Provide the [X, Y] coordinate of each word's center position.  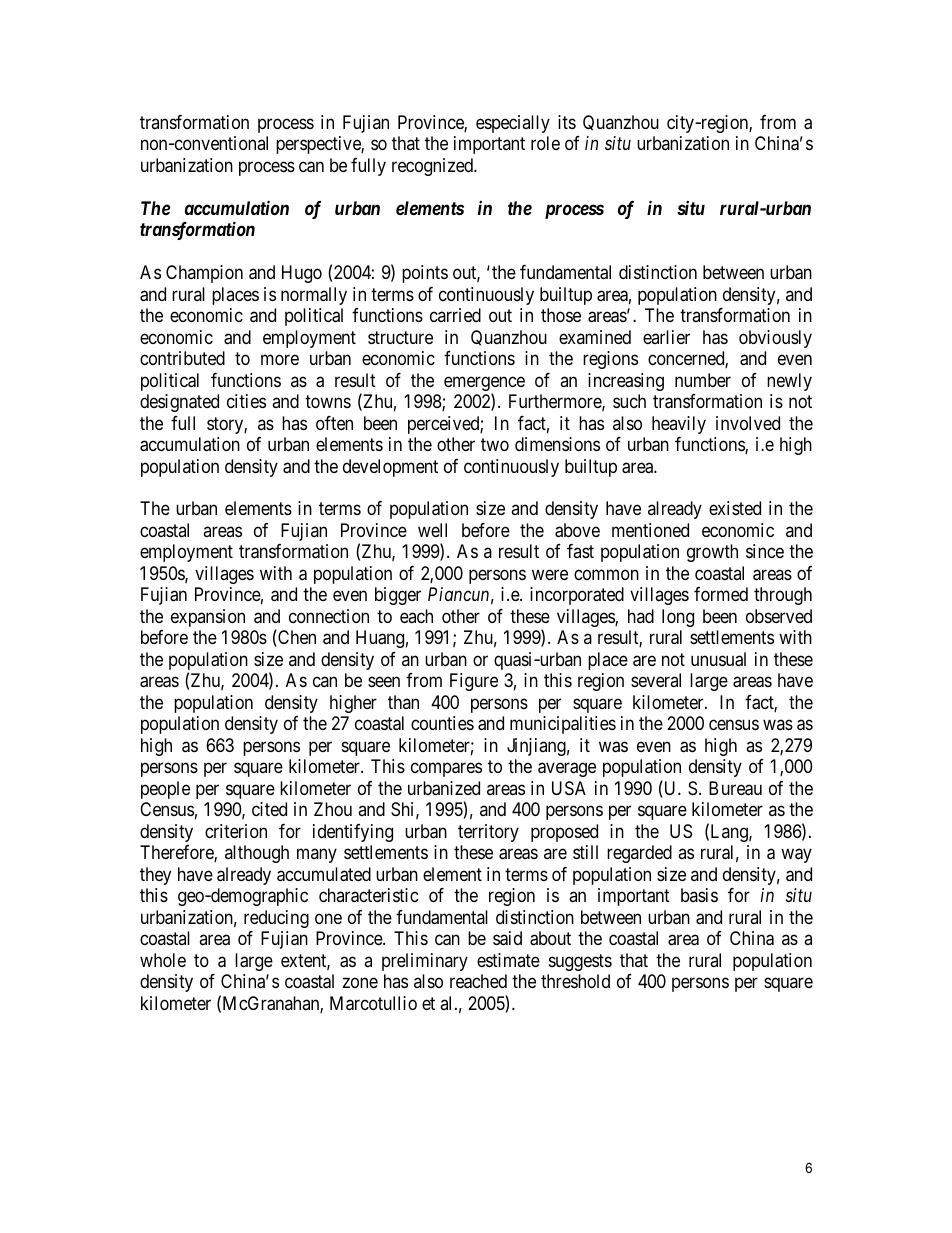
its [567, 122]
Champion [204, 274]
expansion [208, 618]
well [432, 530]
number [703, 380]
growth [712, 553]
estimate [508, 960]
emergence [484, 385]
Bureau [735, 788]
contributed [182, 358]
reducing [276, 919]
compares [446, 770]
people [165, 790]
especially [513, 124]
